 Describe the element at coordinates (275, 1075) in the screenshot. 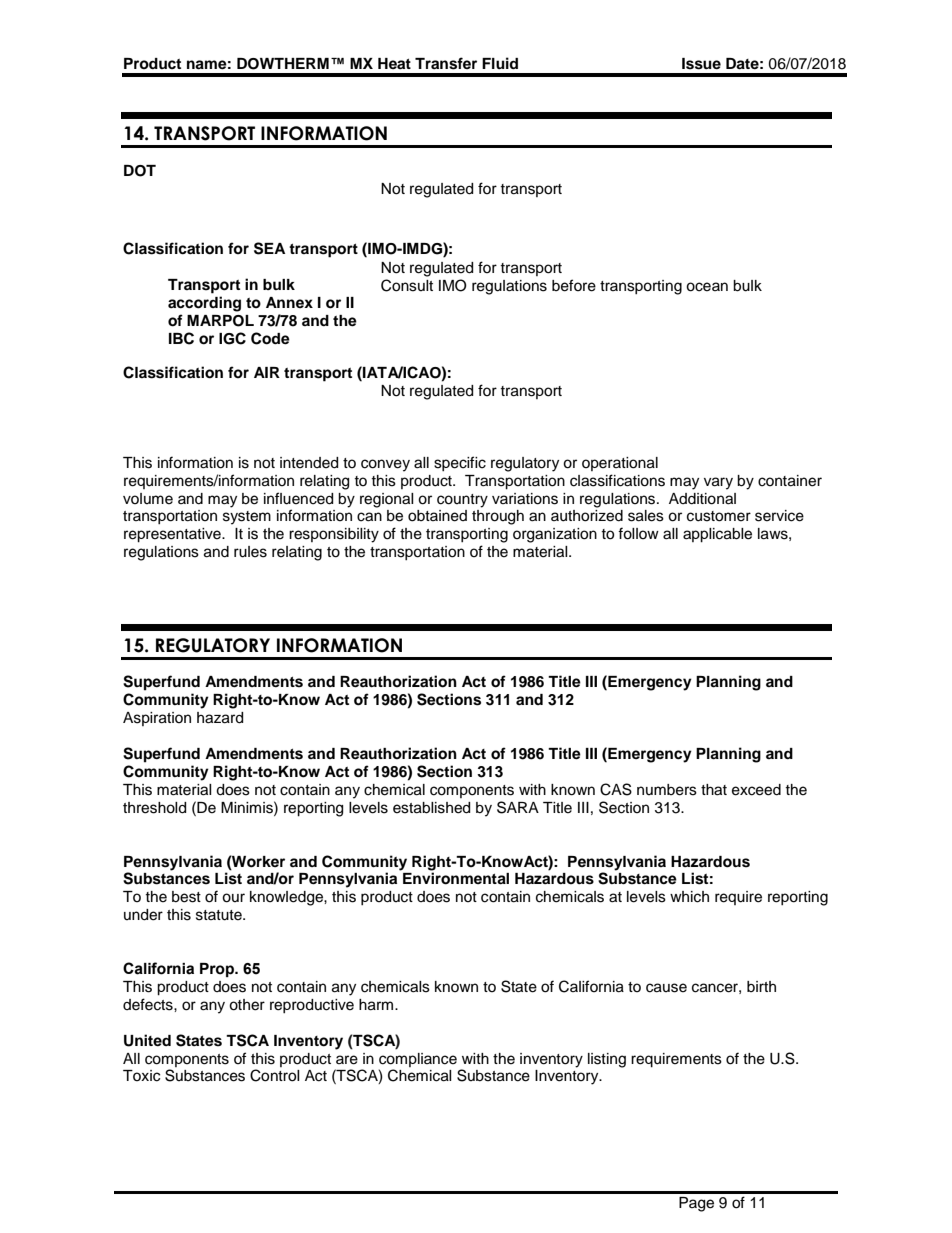

I see `Control` at that location.
